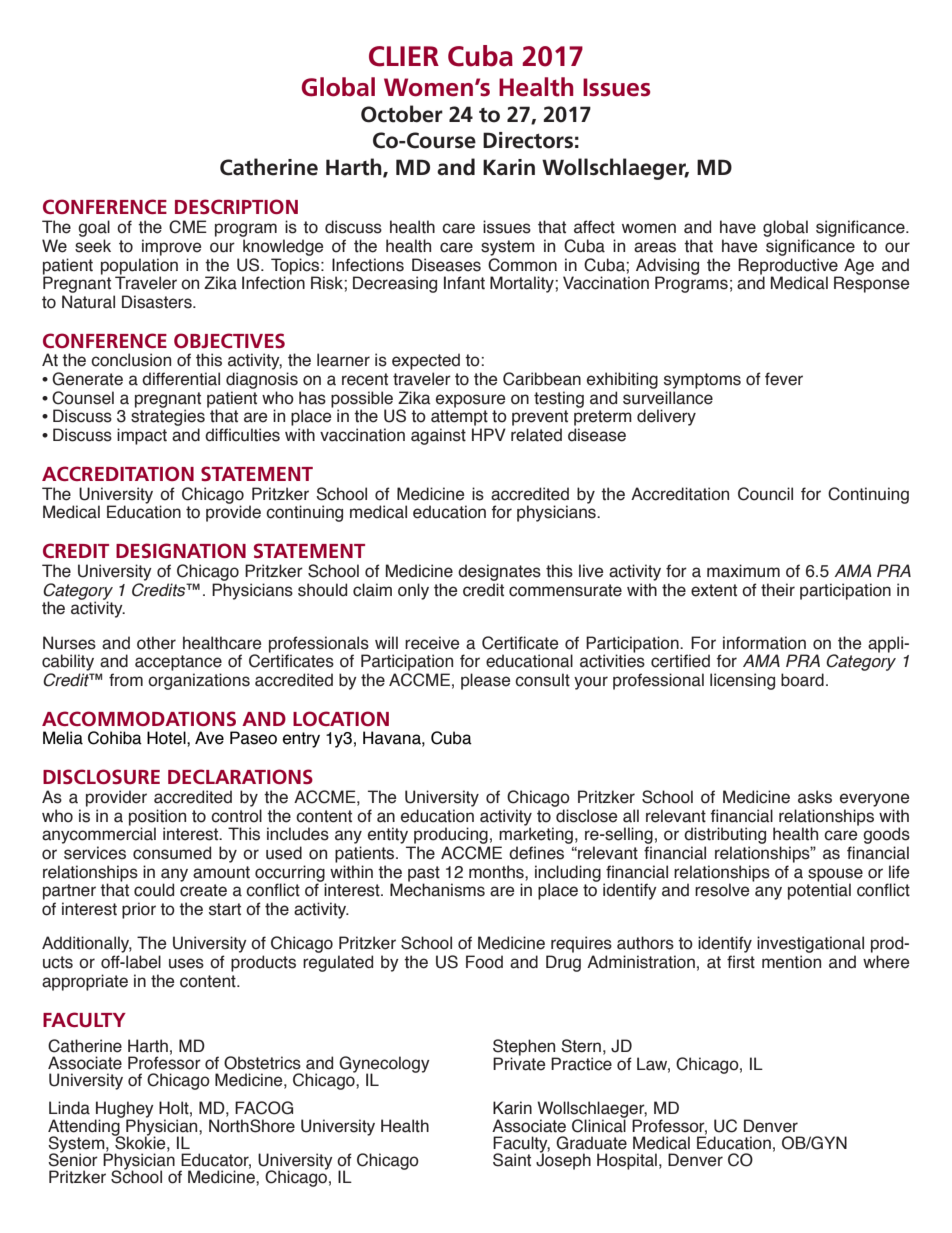  What do you see at coordinates (124, 1111) in the document?
I see `Hughey` at bounding box center [124, 1111].
